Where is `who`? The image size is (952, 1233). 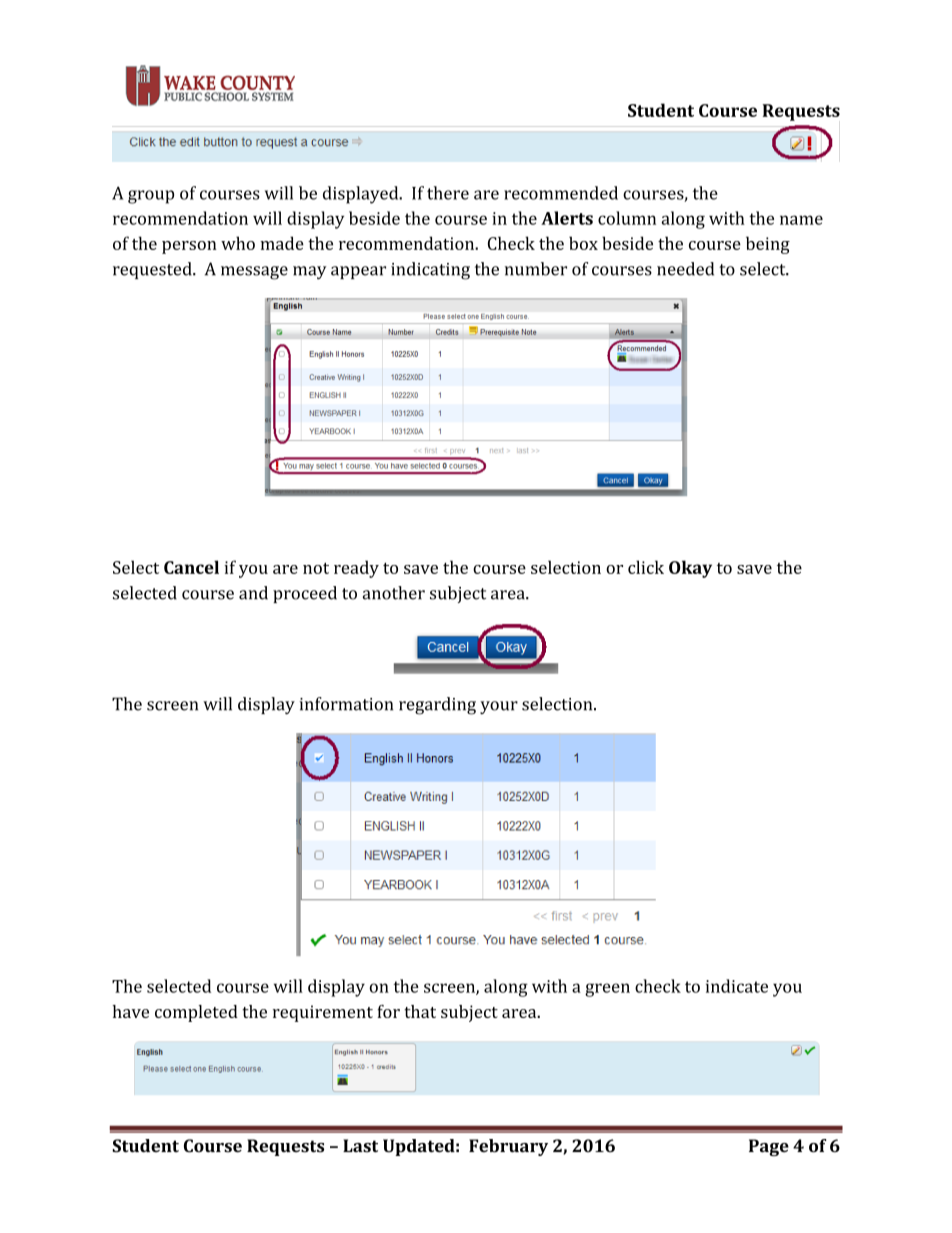 who is located at coordinates (238, 243).
